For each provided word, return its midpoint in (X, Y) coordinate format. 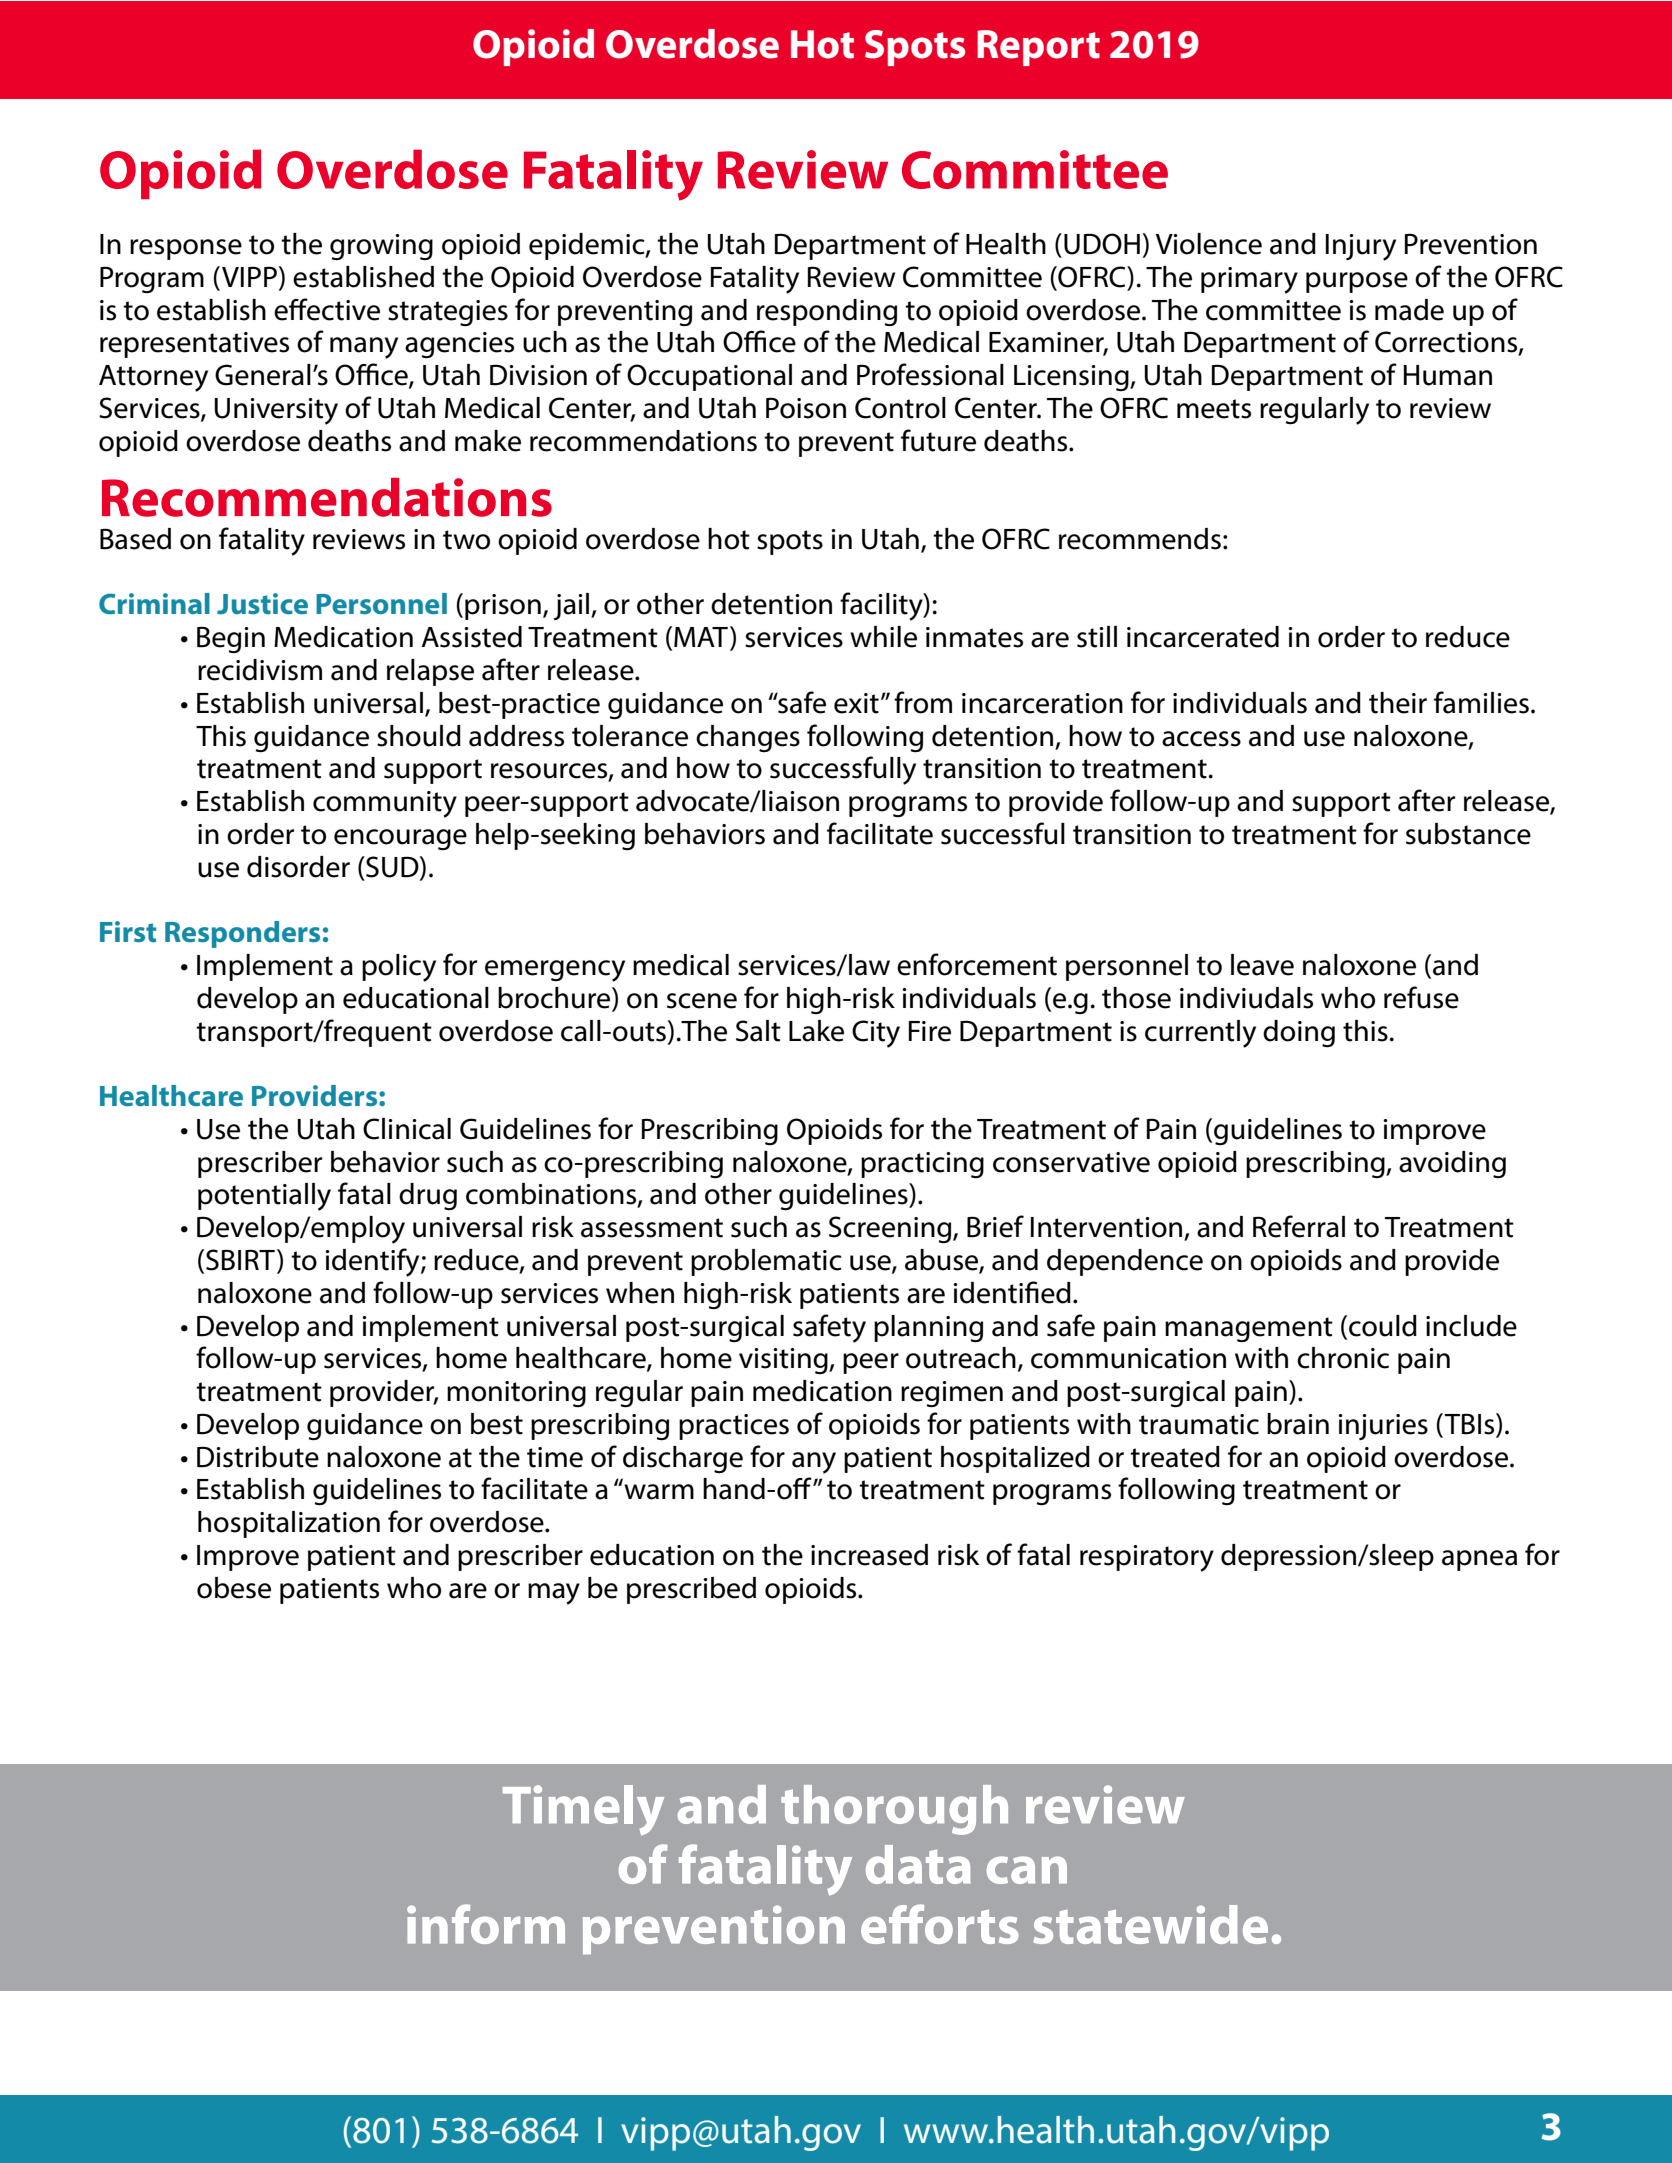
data (918, 1864)
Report (1038, 48)
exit (856, 703)
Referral (1299, 1226)
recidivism (260, 670)
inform (486, 1924)
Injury (1361, 247)
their (1398, 703)
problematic (766, 1262)
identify (373, 1262)
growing (381, 247)
